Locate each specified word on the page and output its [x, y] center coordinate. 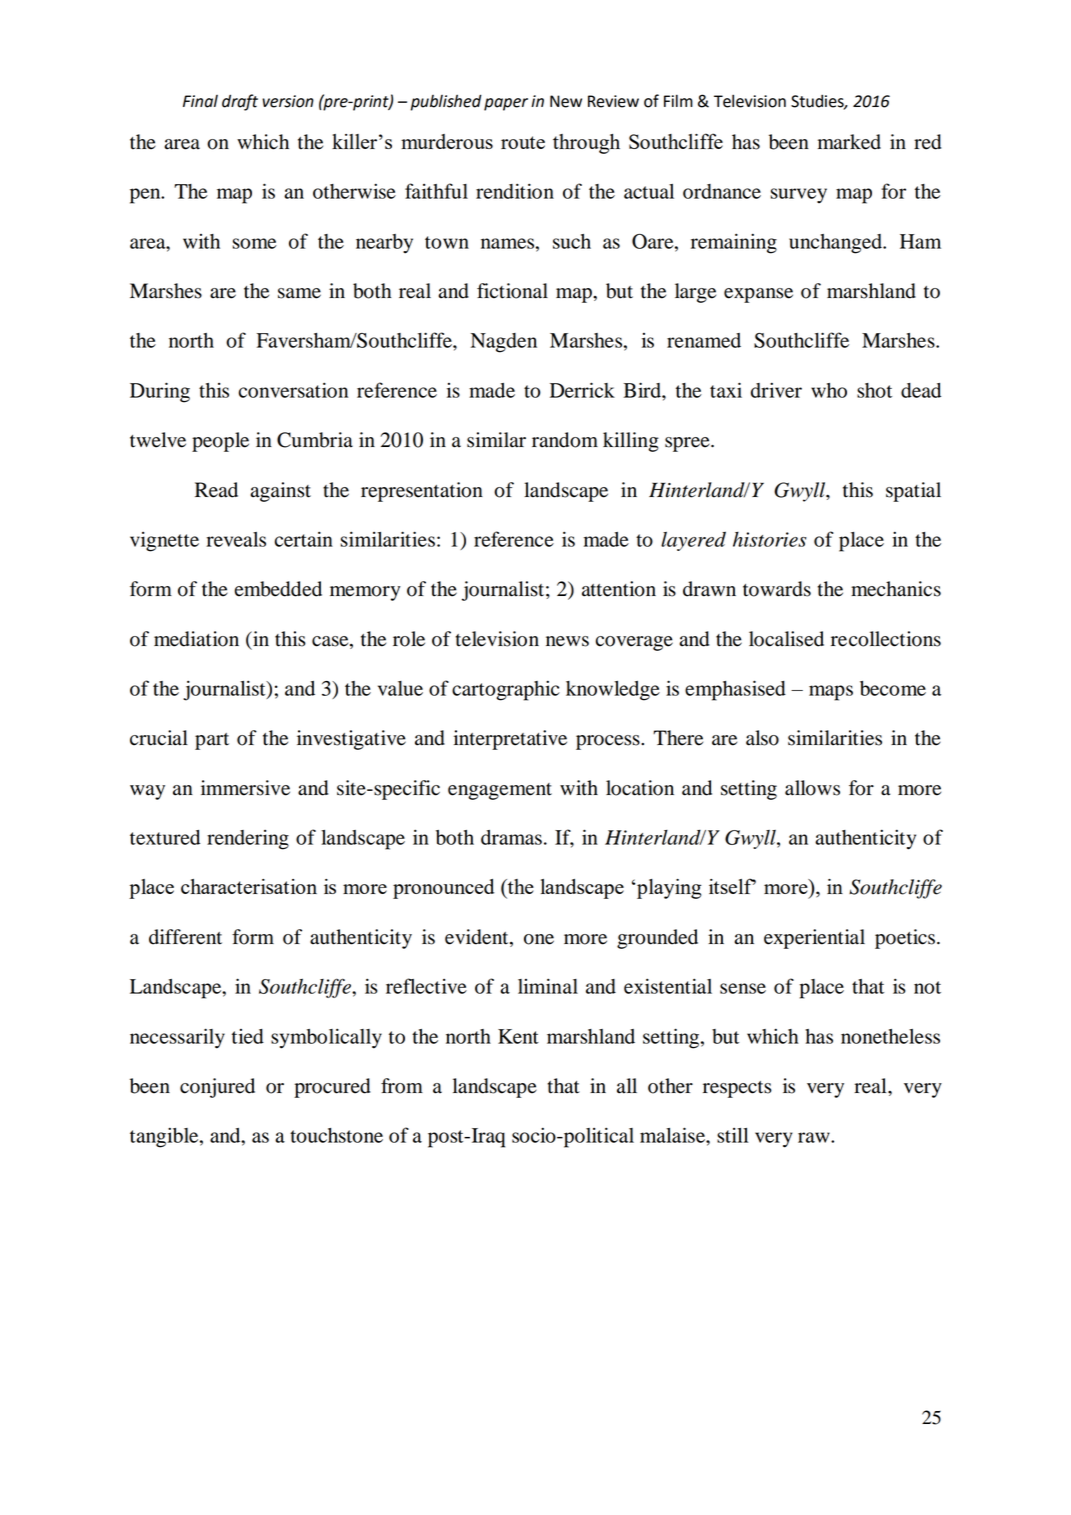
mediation [196, 639]
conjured [217, 1088]
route [523, 142]
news [567, 641]
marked [849, 142]
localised [786, 639]
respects [737, 1089]
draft [240, 102]
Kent [518, 1036]
